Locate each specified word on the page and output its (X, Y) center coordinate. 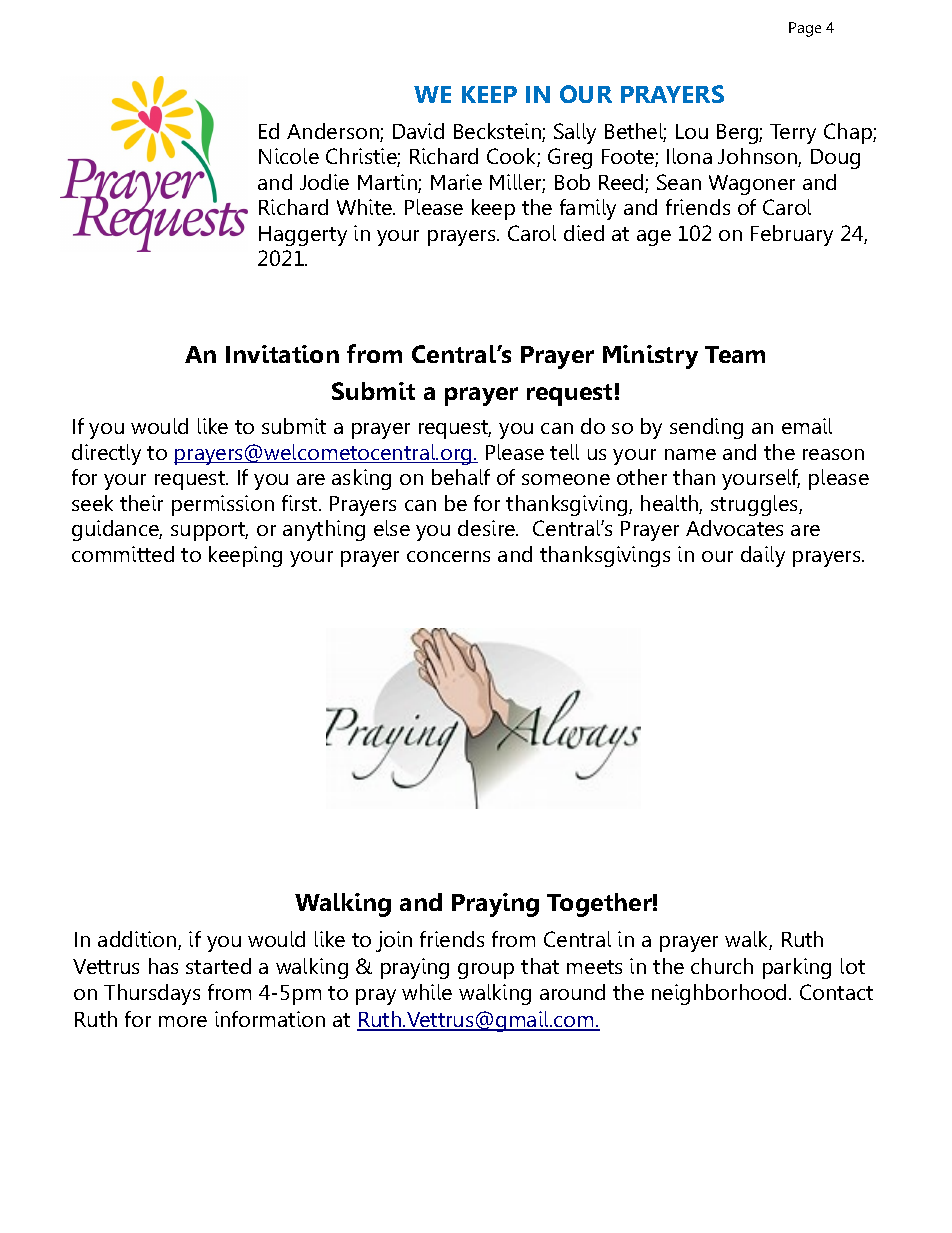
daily (763, 556)
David (418, 131)
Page (805, 29)
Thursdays (152, 994)
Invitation (282, 354)
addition (138, 940)
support (209, 531)
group (486, 971)
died (584, 233)
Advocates (734, 528)
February (792, 235)
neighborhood (719, 994)
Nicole (289, 156)
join (394, 941)
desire (487, 528)
